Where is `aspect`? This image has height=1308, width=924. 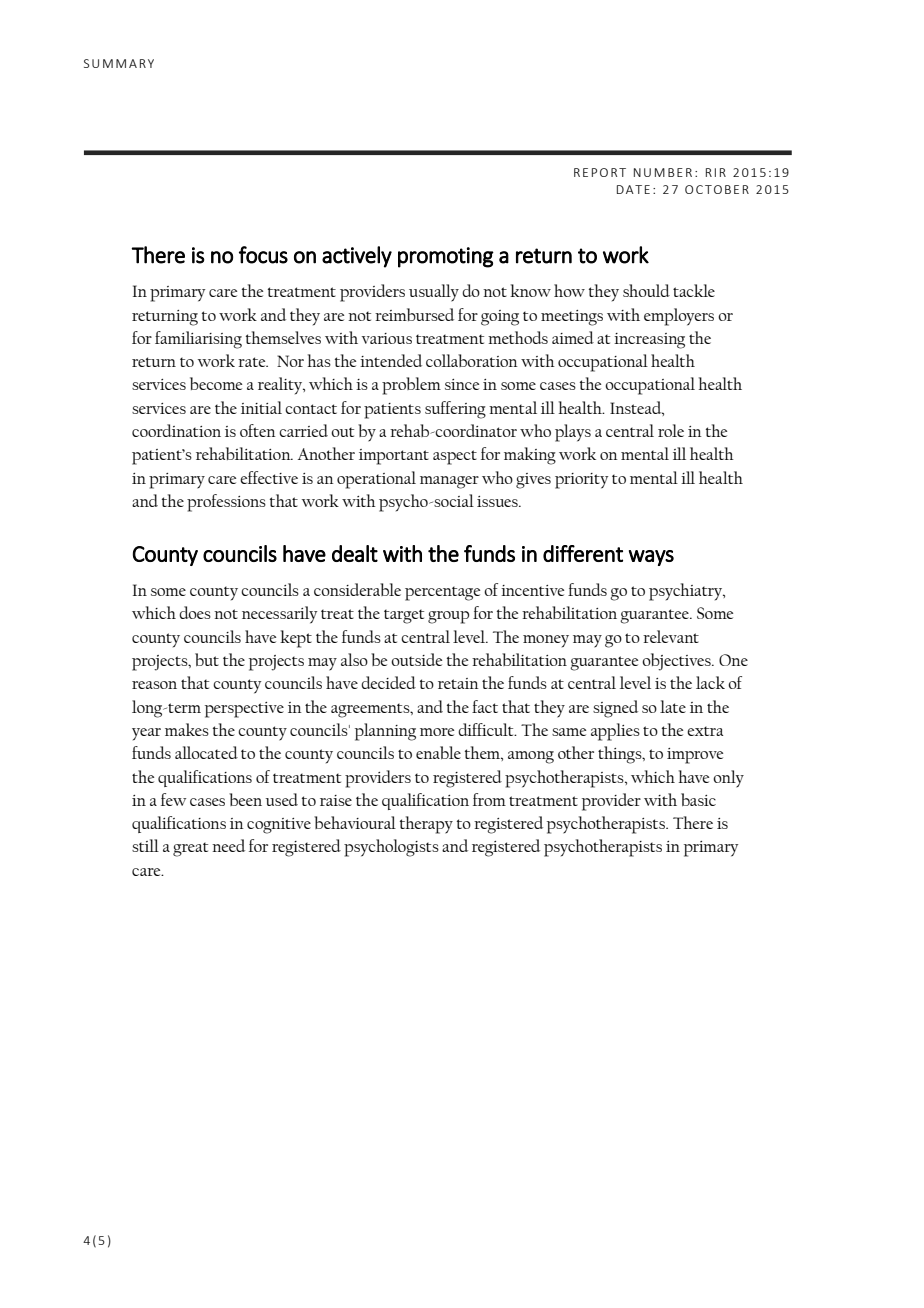
aspect is located at coordinates (455, 457).
